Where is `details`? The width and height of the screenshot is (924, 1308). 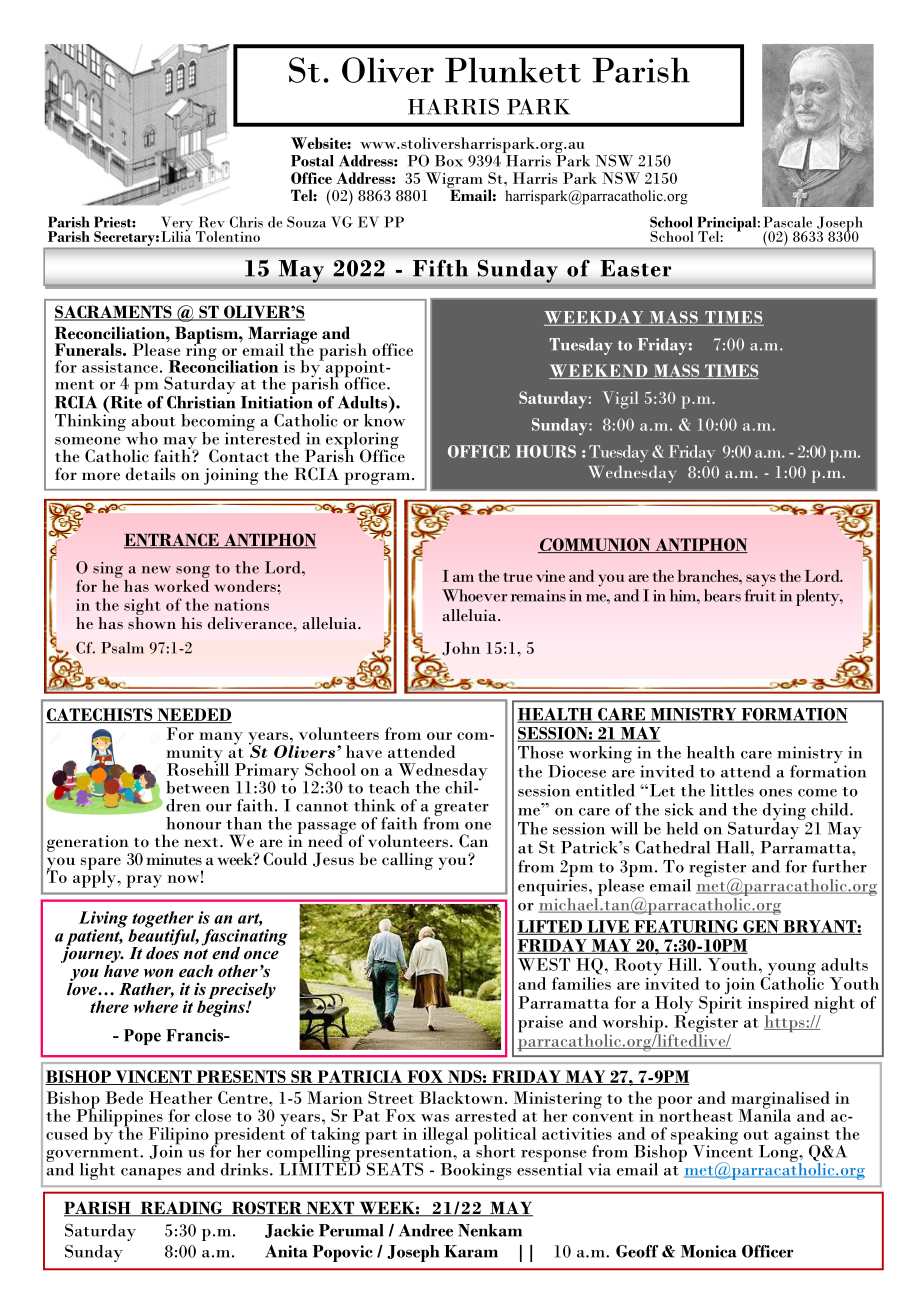 details is located at coordinates (151, 474).
